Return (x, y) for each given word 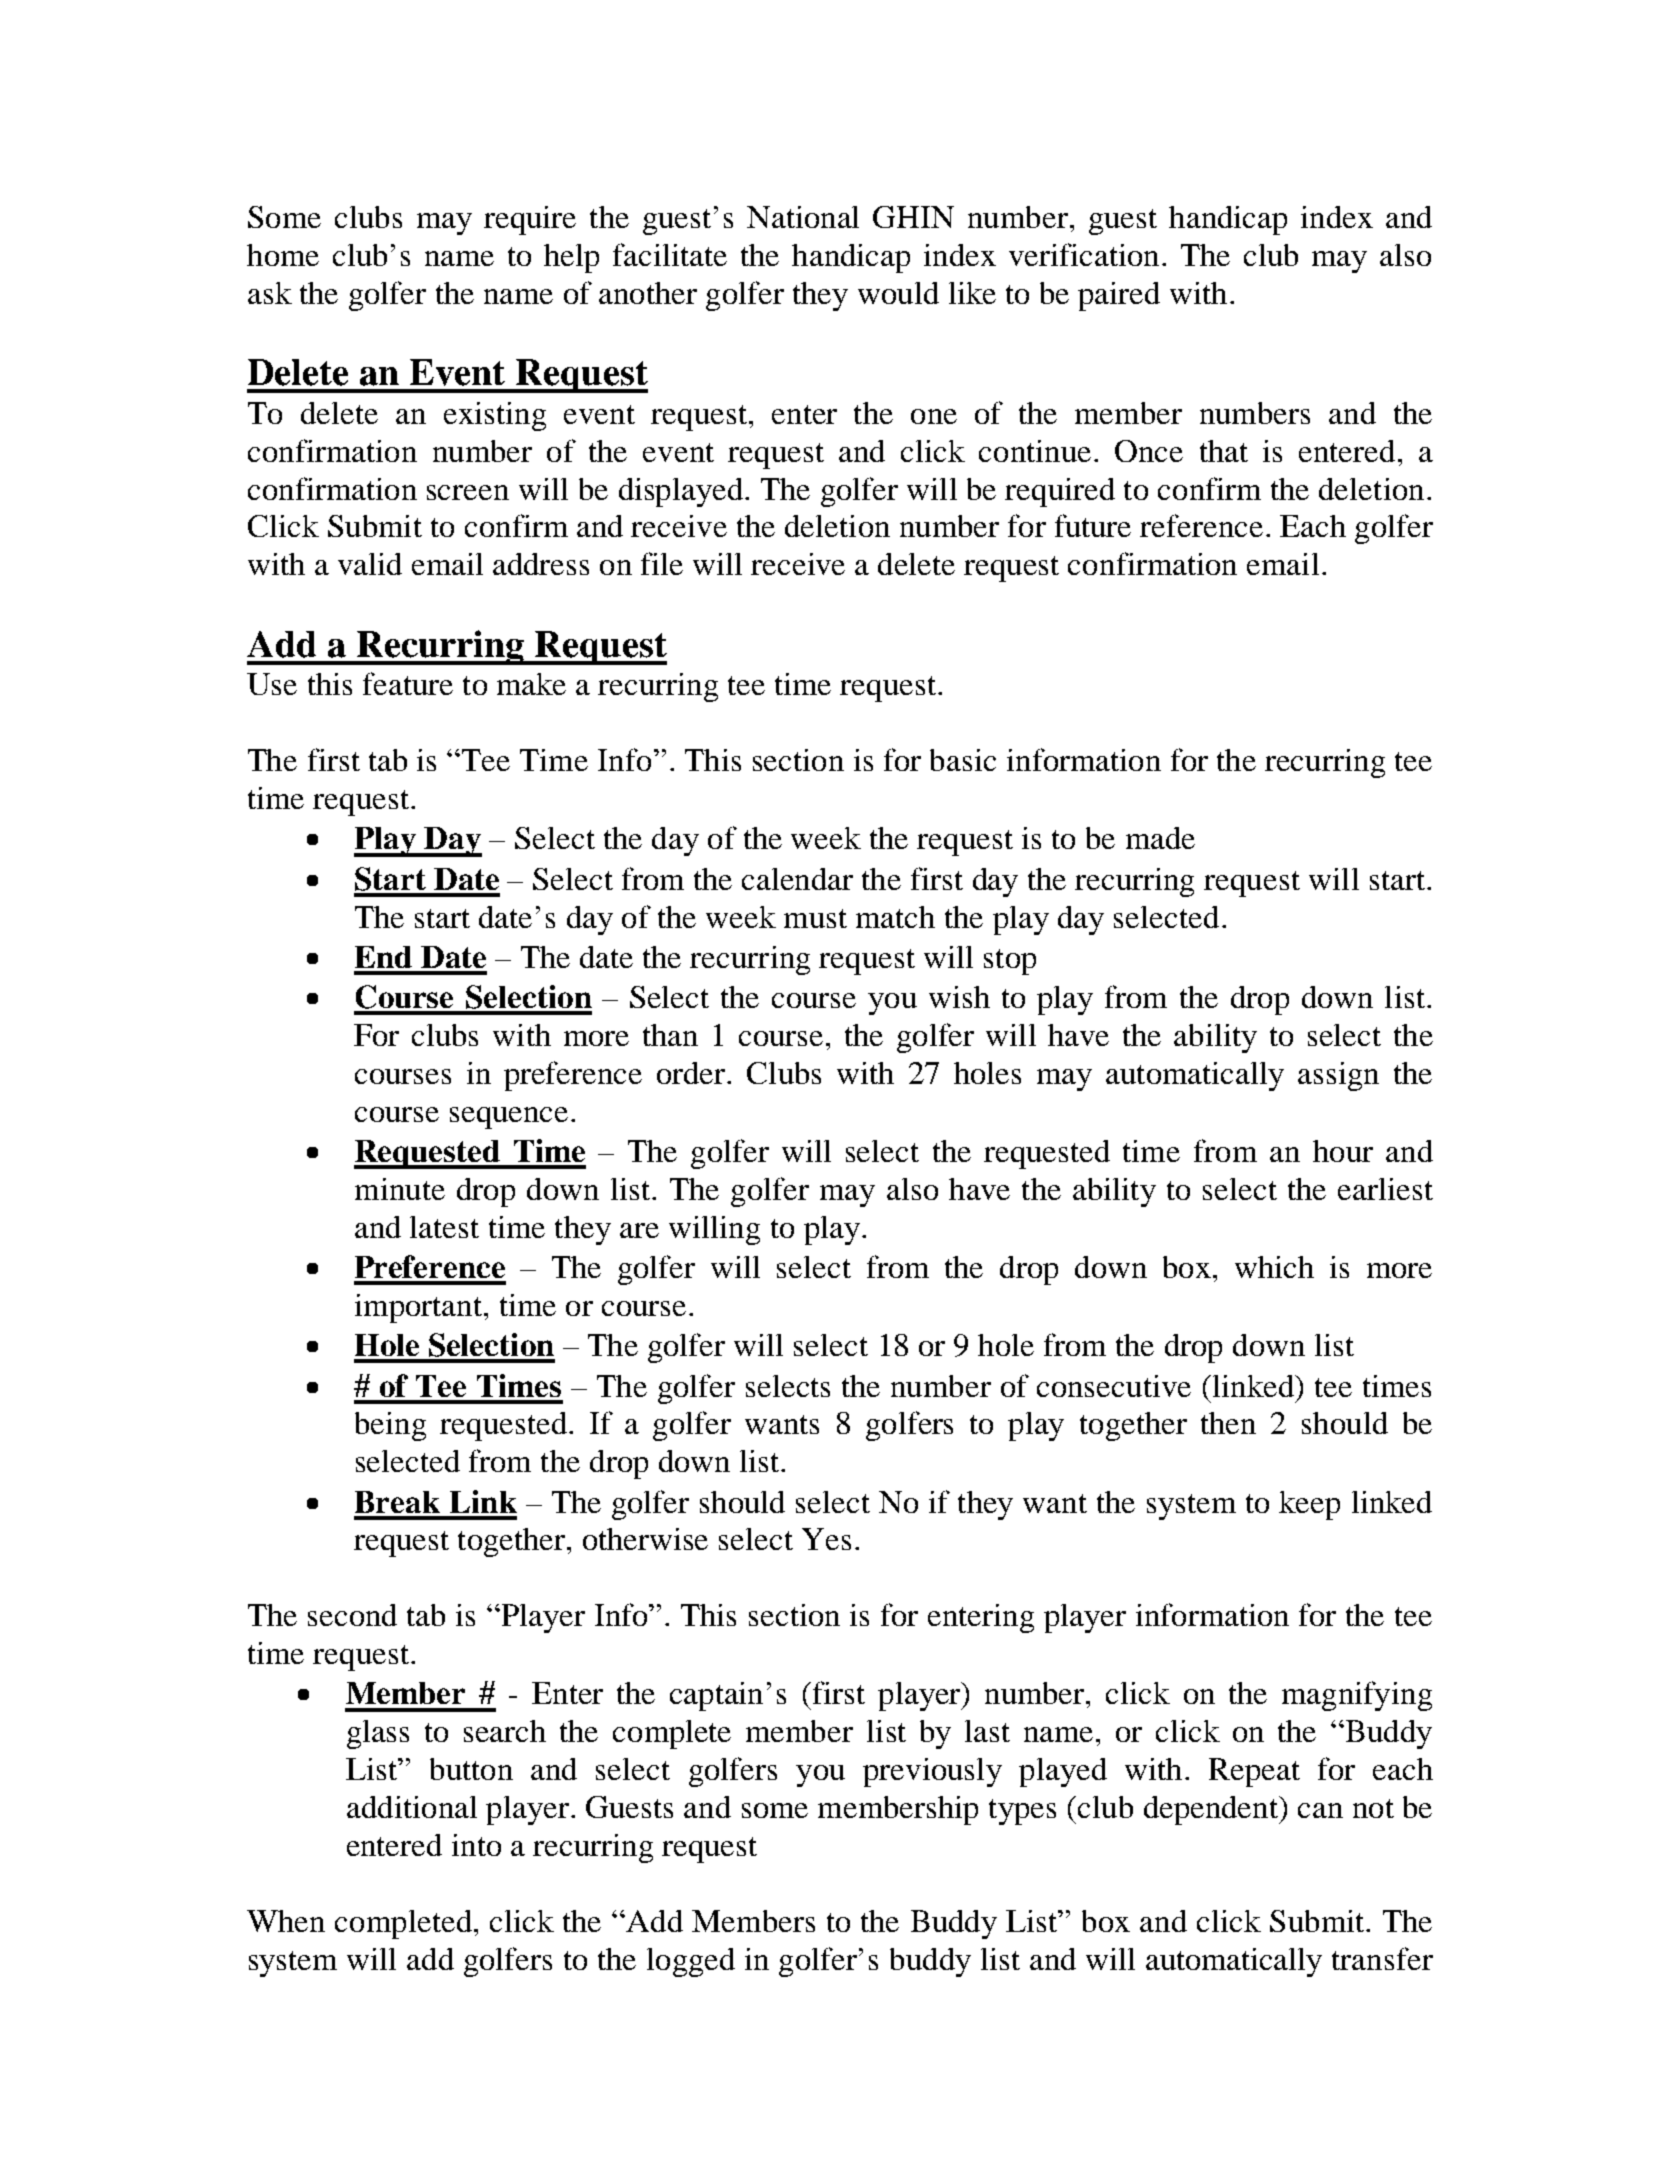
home (283, 255)
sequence (509, 1118)
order (692, 1073)
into (476, 1845)
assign (1338, 1076)
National (803, 217)
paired (1119, 296)
